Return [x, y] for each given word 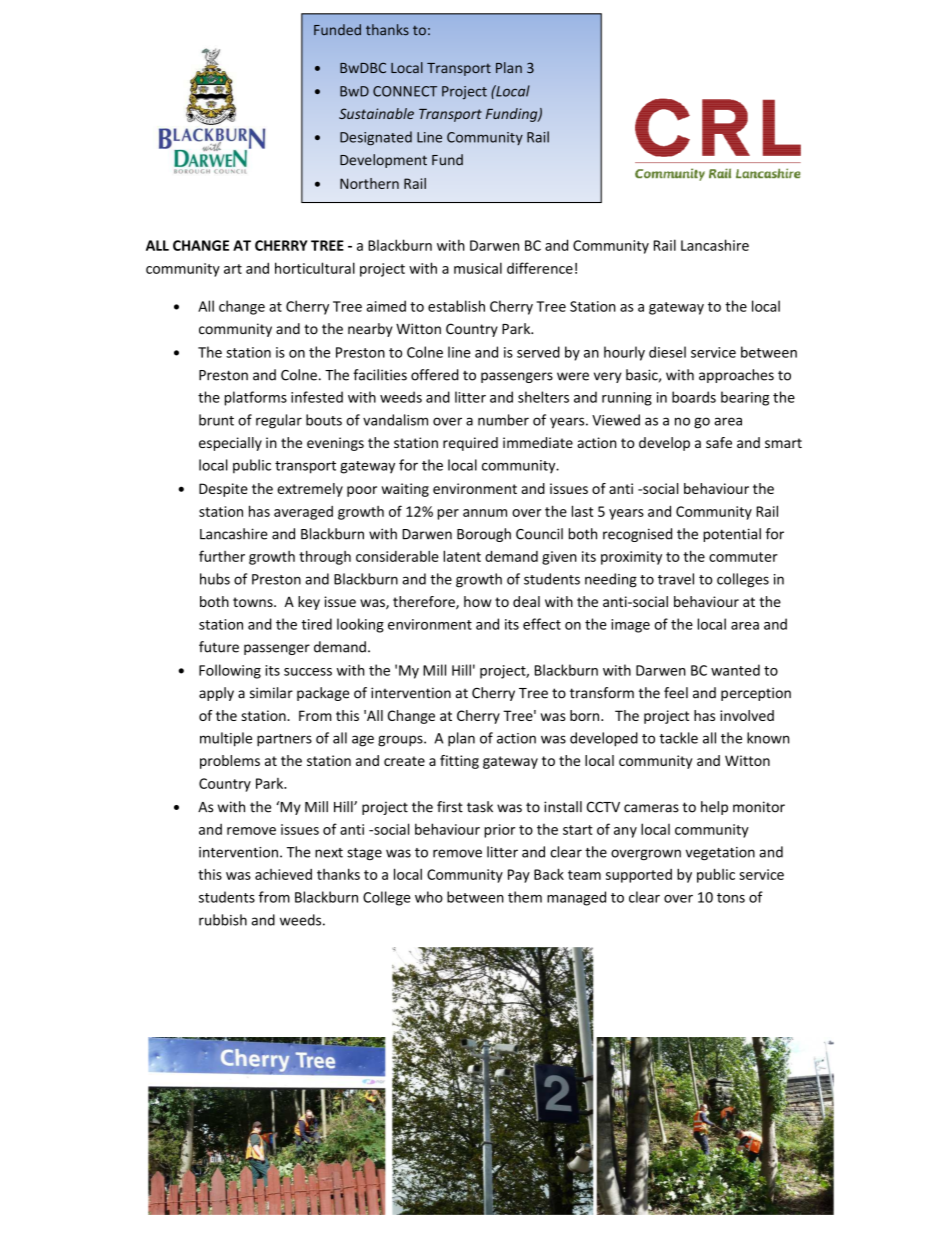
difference [540, 268]
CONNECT [405, 91]
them [525, 897]
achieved [283, 874]
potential [732, 535]
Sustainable [376, 113]
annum [485, 513]
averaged [303, 513]
